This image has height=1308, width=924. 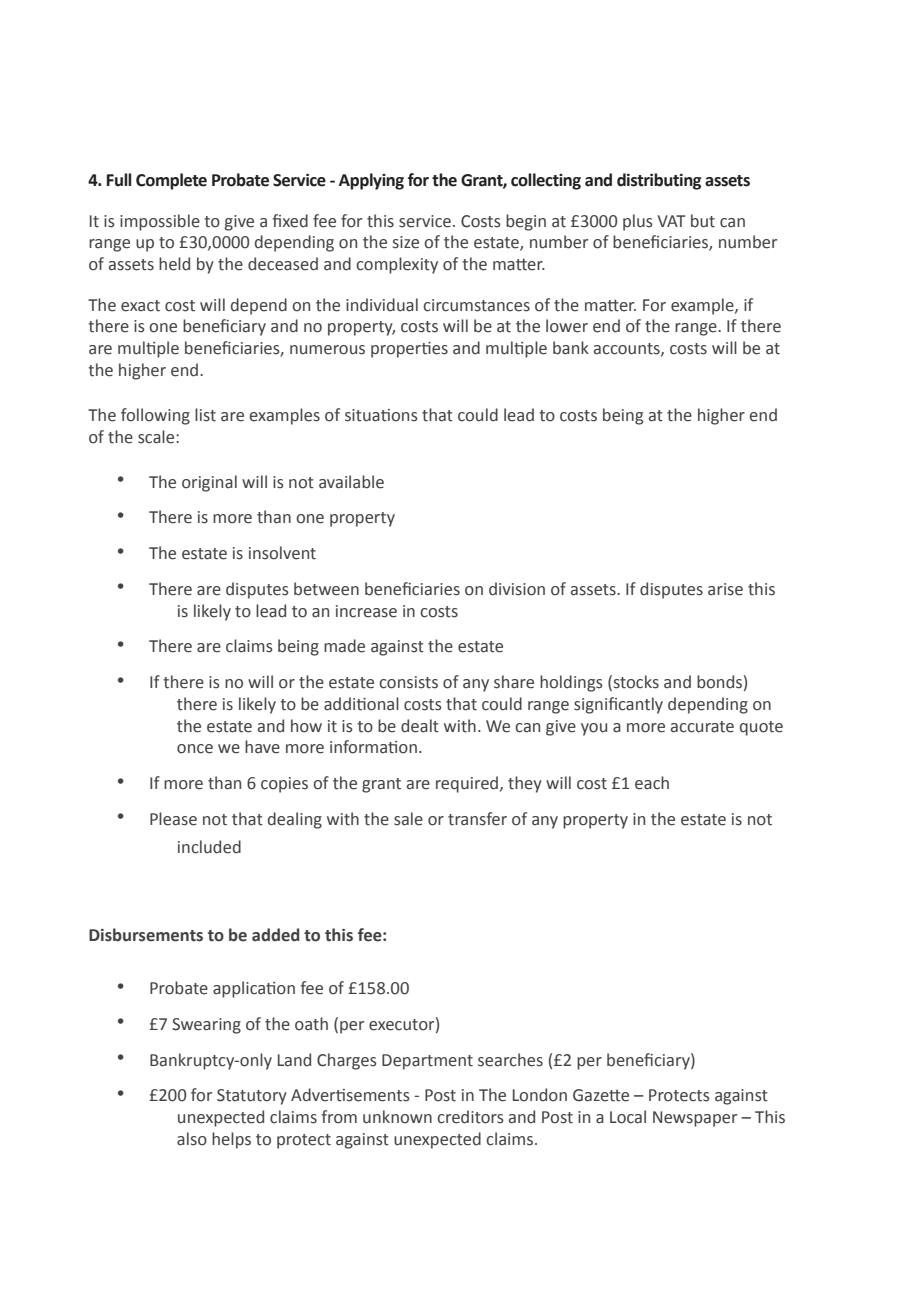 What do you see at coordinates (671, 221) in the image?
I see `VAT` at bounding box center [671, 221].
